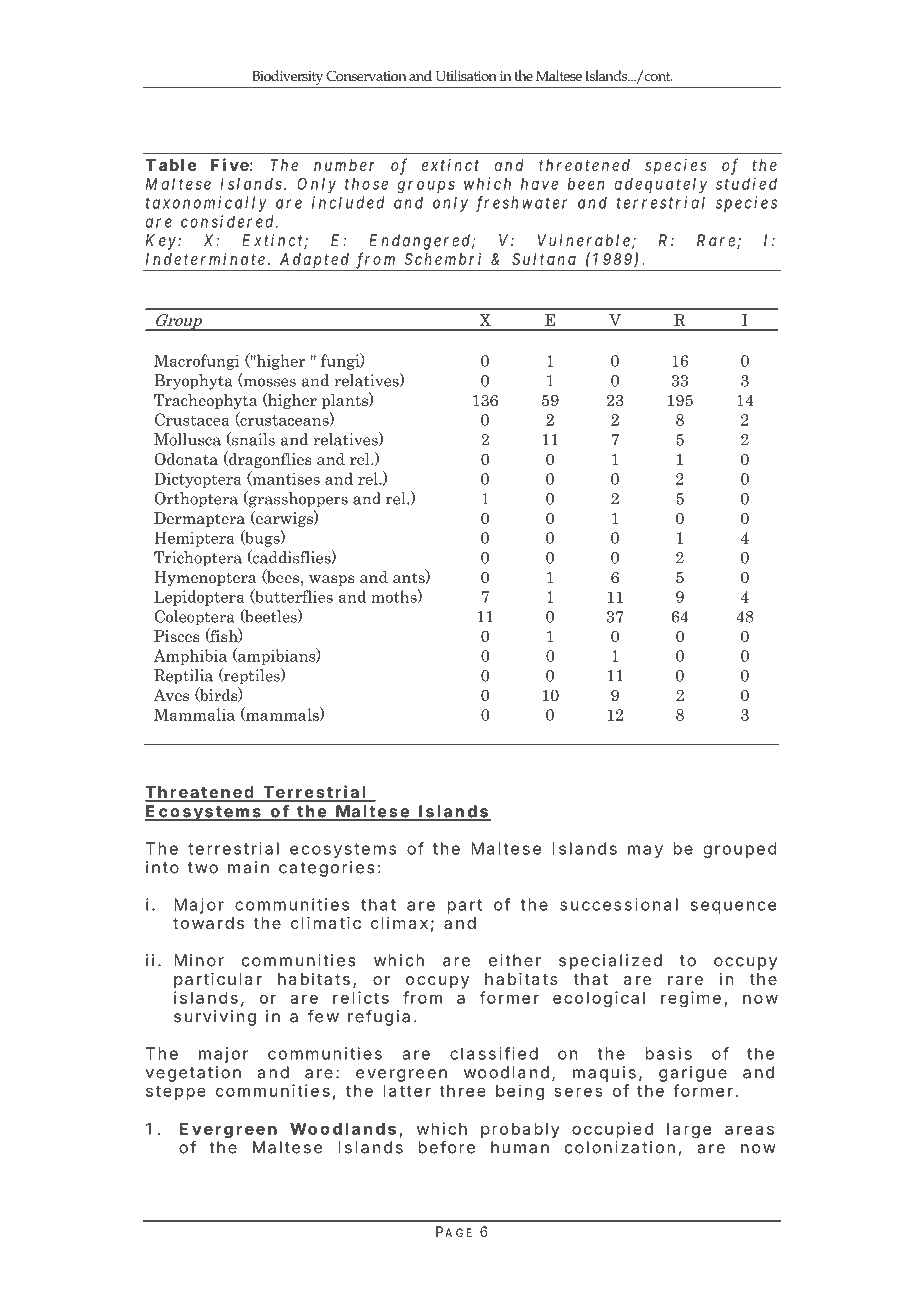  Describe the element at coordinates (660, 185) in the image. I see `adequately` at that location.
